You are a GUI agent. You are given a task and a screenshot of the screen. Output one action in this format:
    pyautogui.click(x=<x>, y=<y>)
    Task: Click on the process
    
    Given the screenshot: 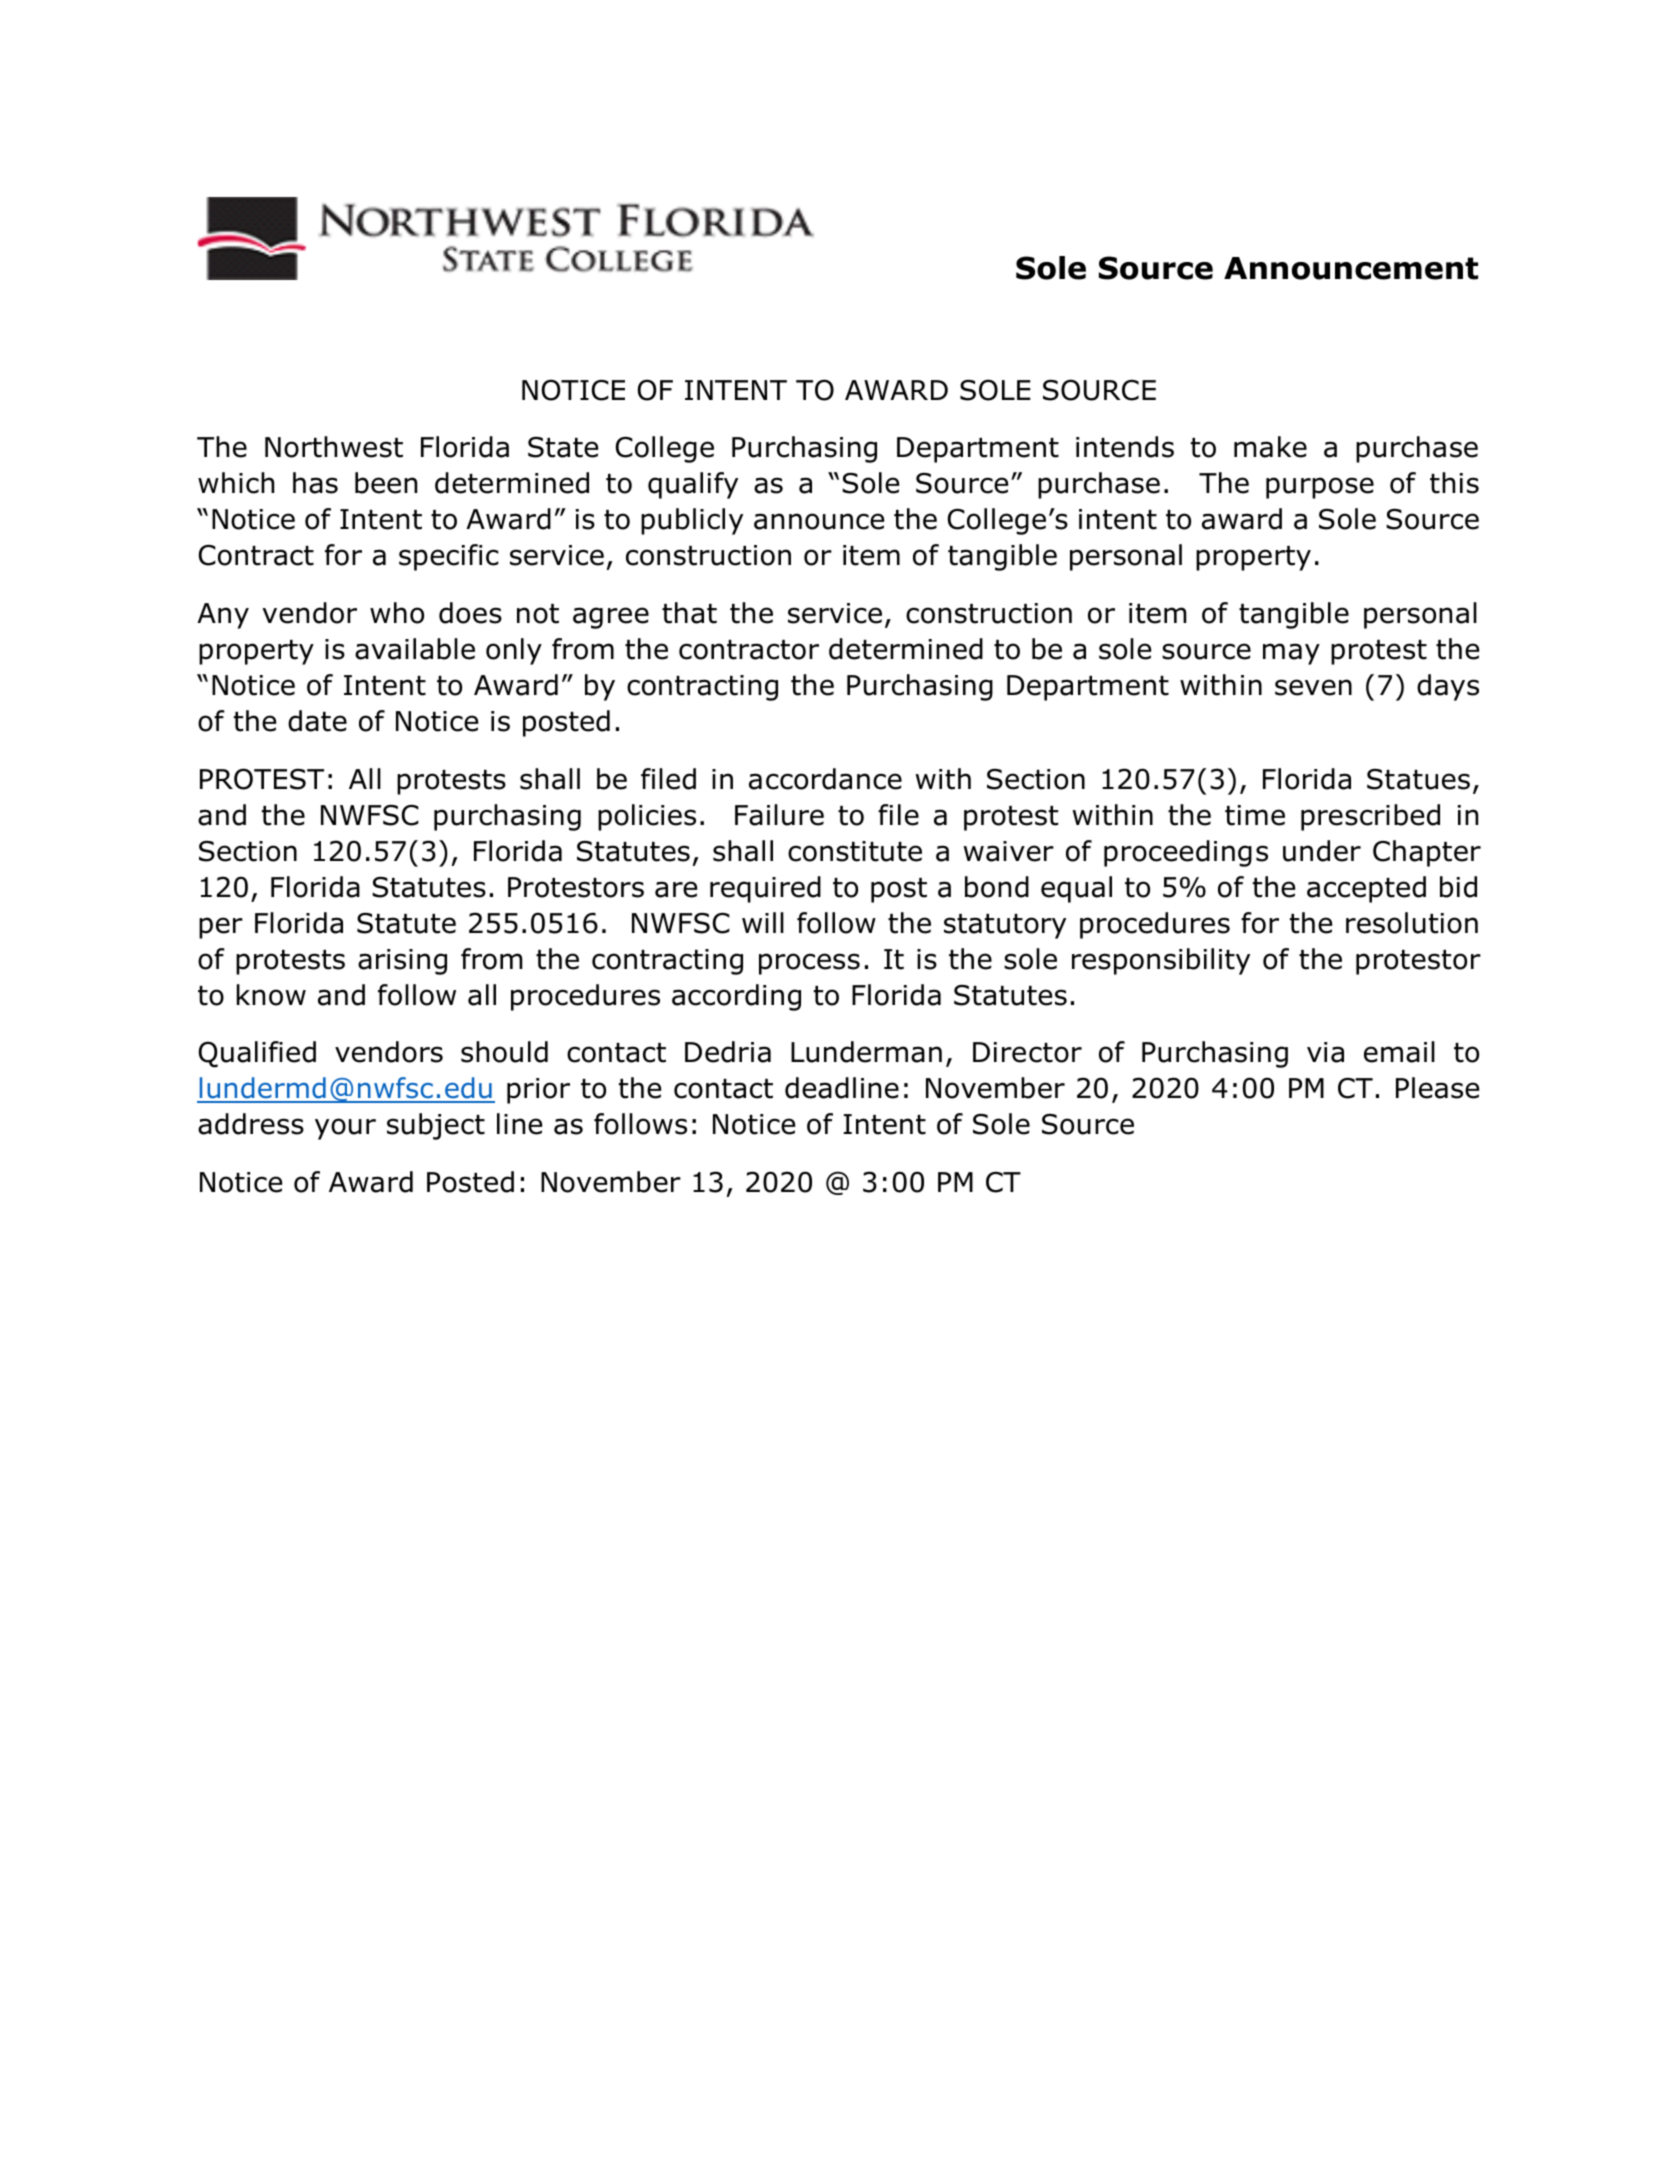 What is the action you would take?
    pyautogui.click(x=809, y=964)
